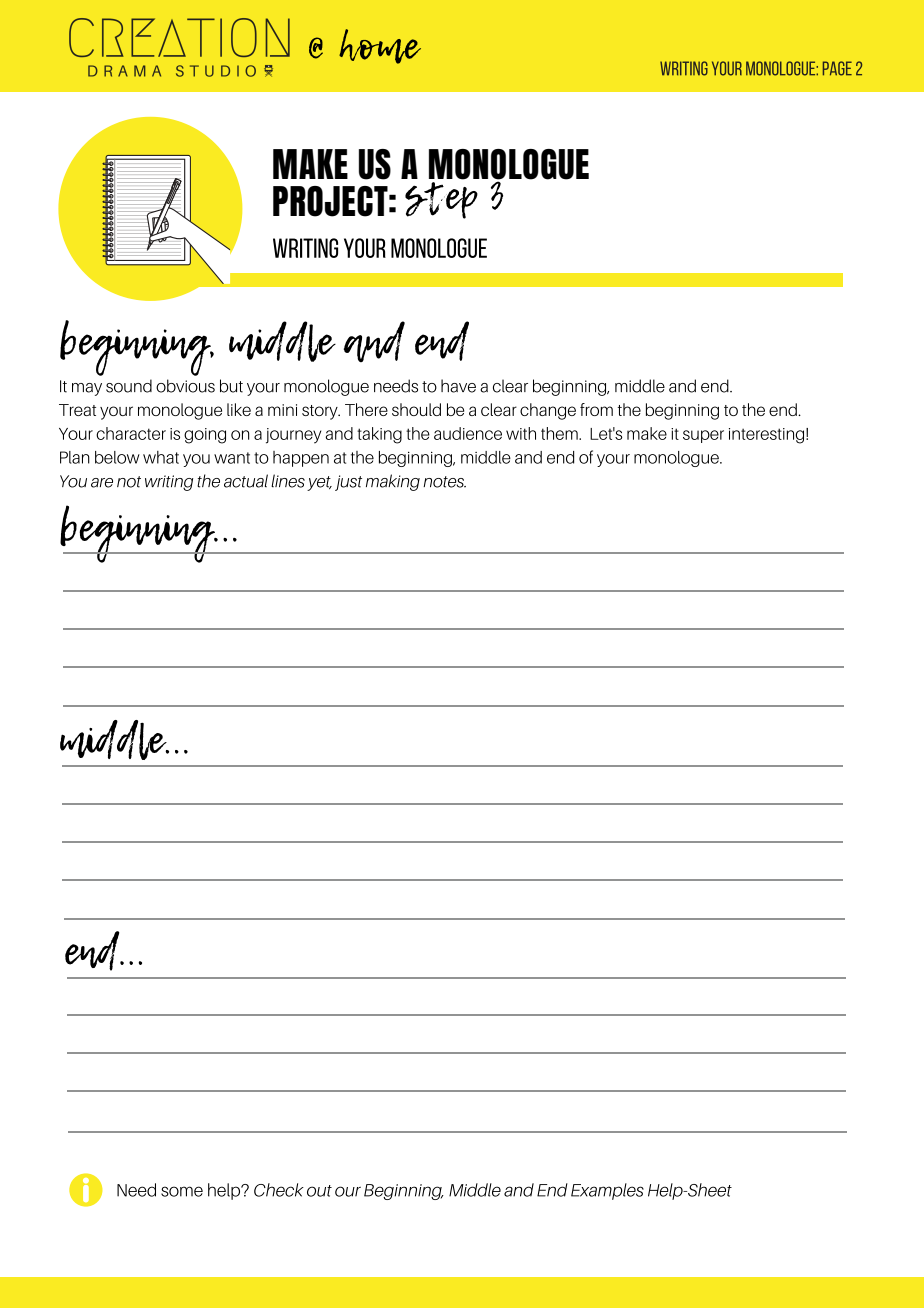 The width and height of the image is (924, 1308). I want to click on home, so click(380, 46).
